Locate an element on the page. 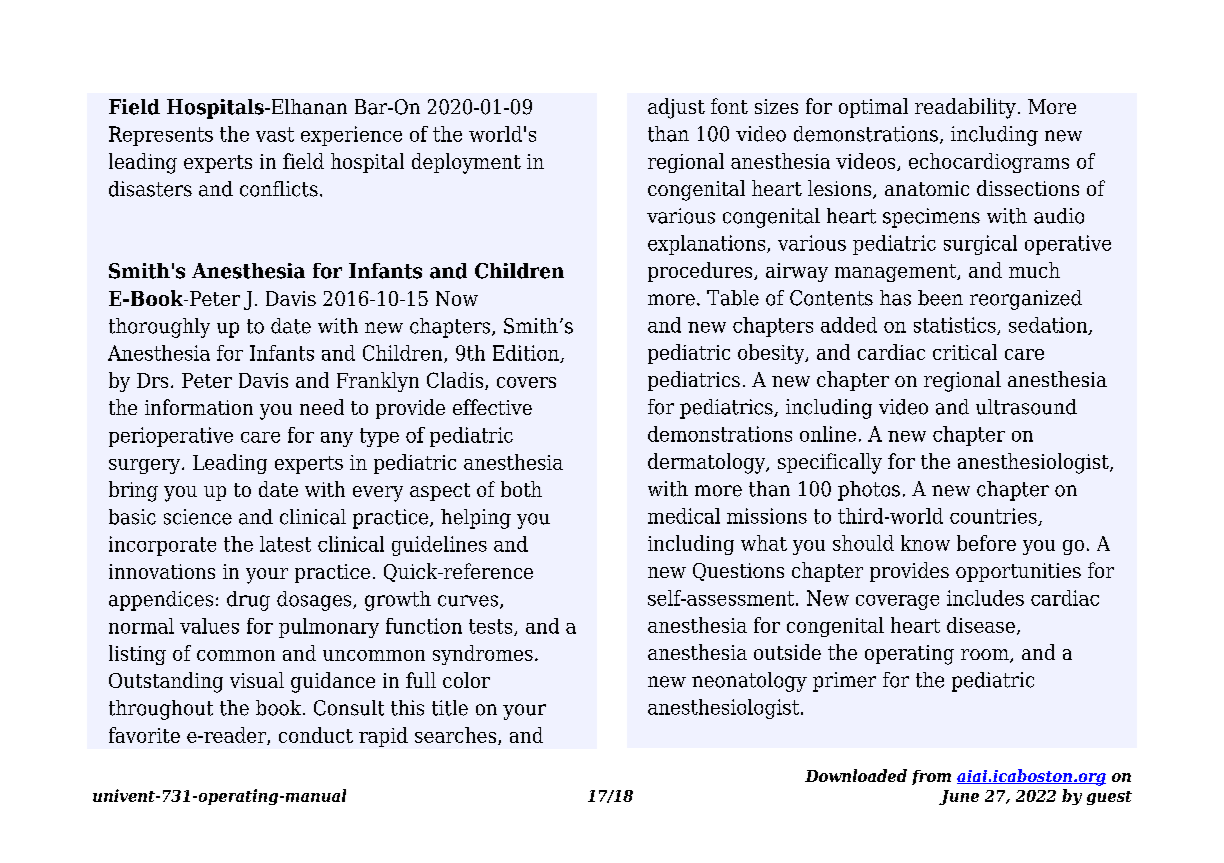 The image size is (1224, 863). readability is located at coordinates (965, 108).
